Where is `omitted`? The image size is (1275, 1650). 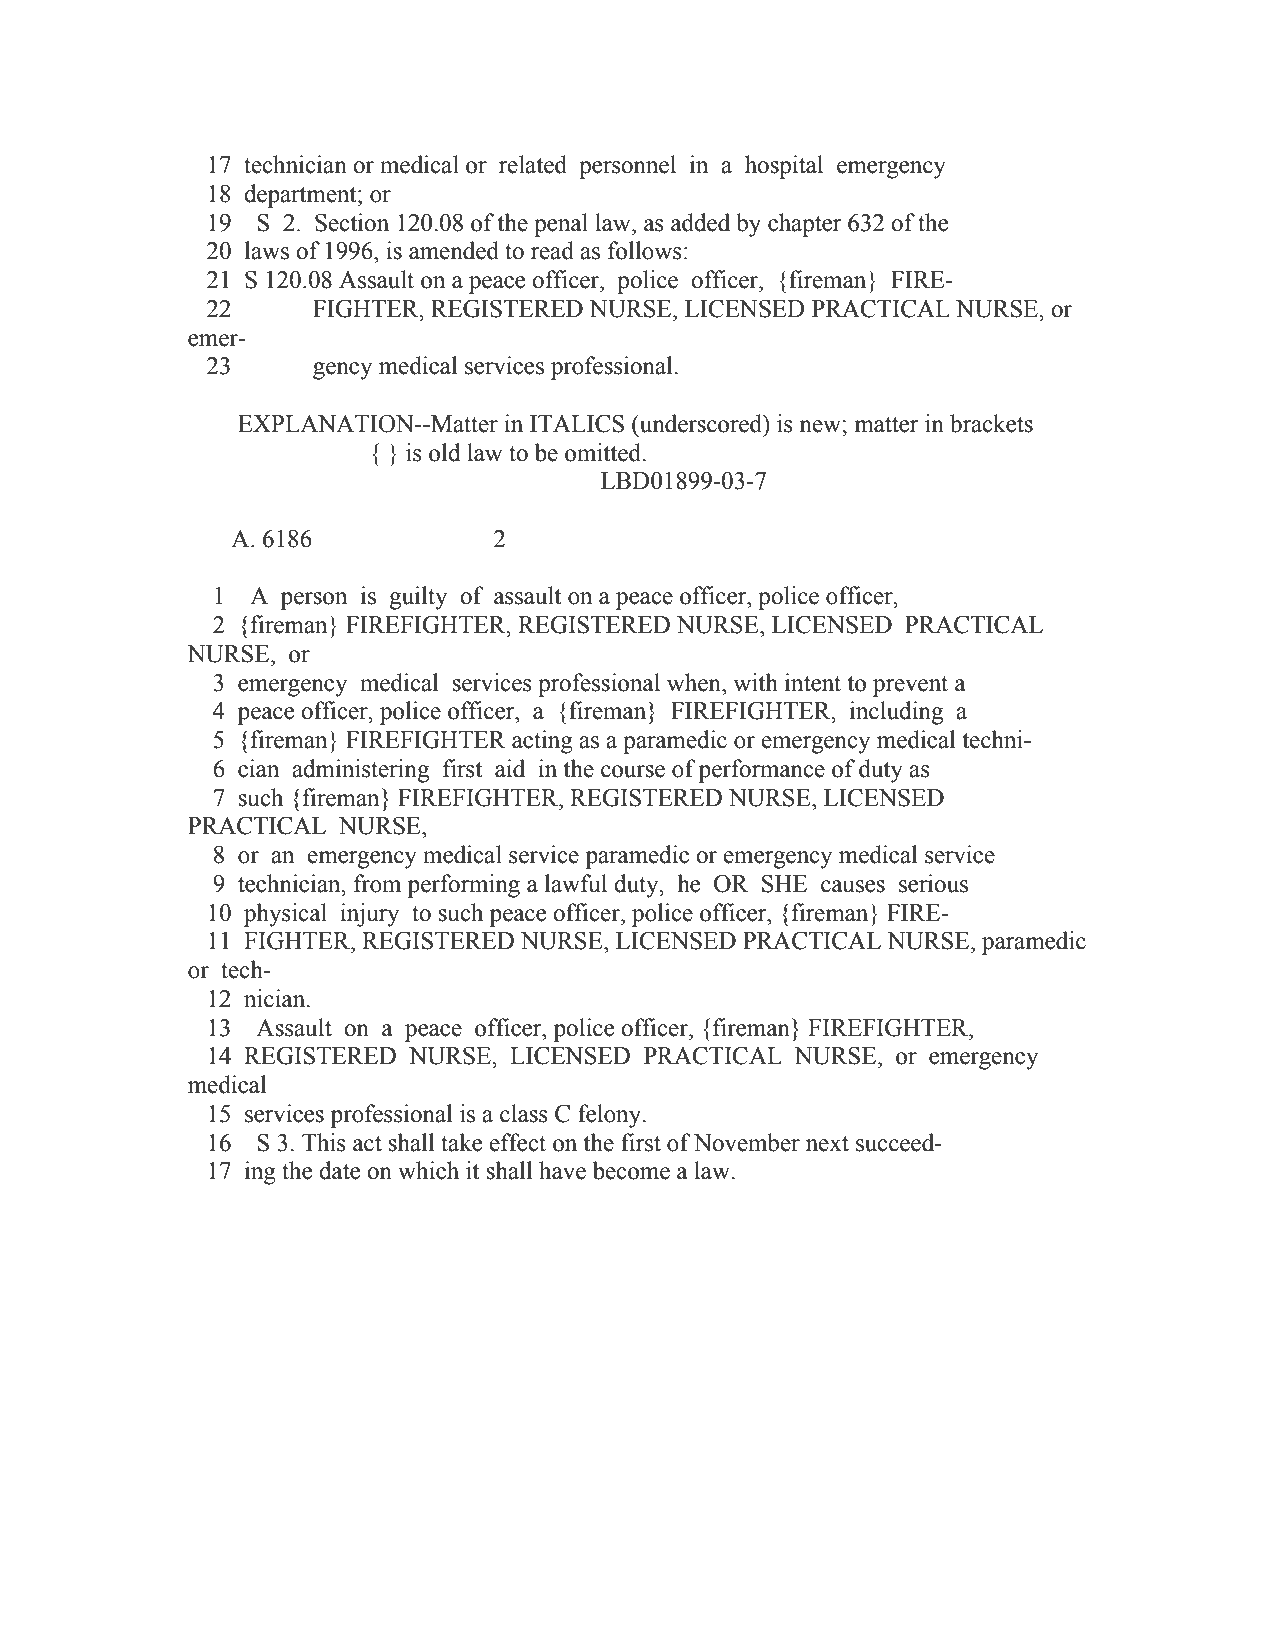
omitted is located at coordinates (604, 452).
